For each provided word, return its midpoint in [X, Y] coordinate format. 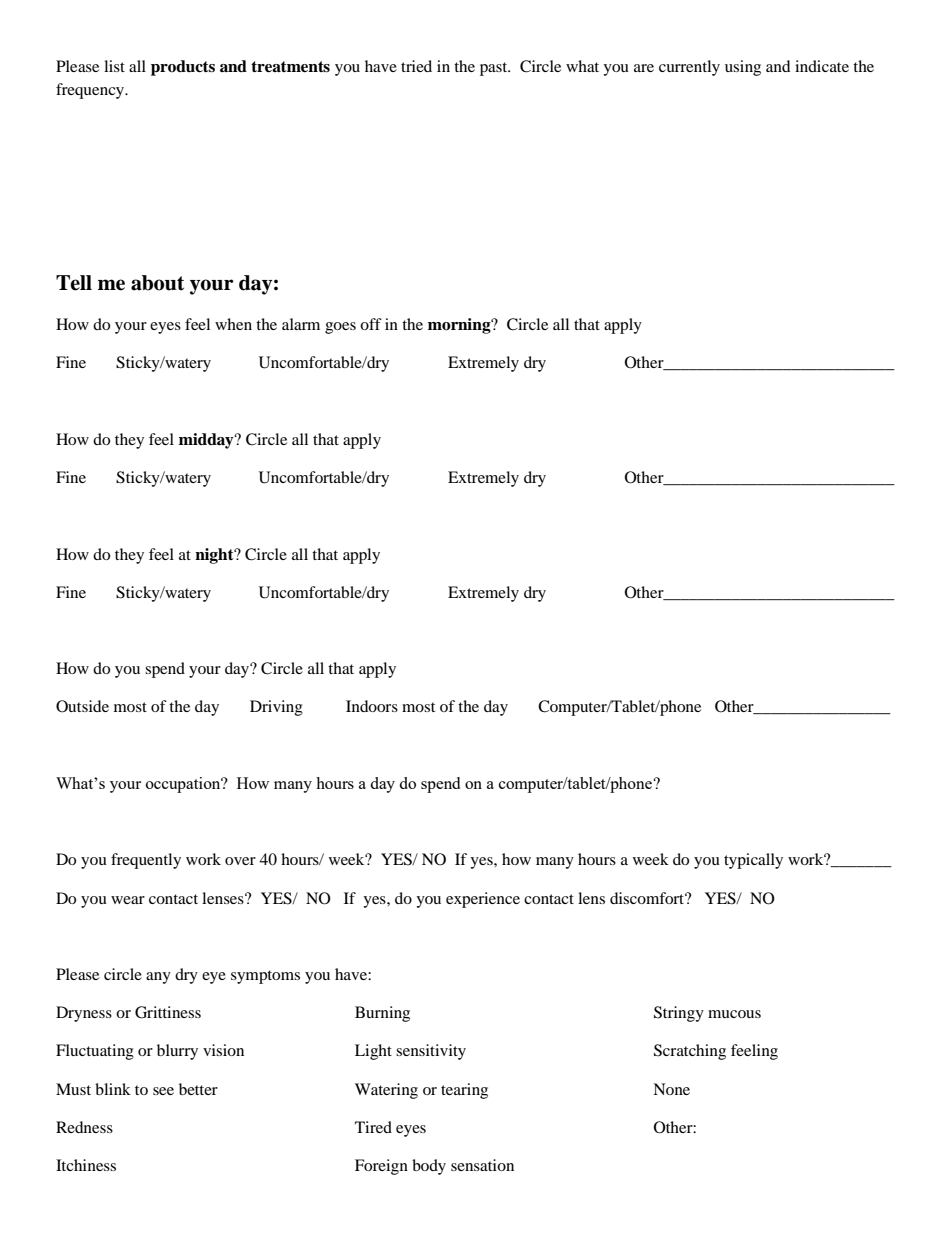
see [163, 1091]
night [215, 556]
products [183, 68]
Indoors [372, 706]
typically [753, 861]
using [743, 68]
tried [416, 66]
